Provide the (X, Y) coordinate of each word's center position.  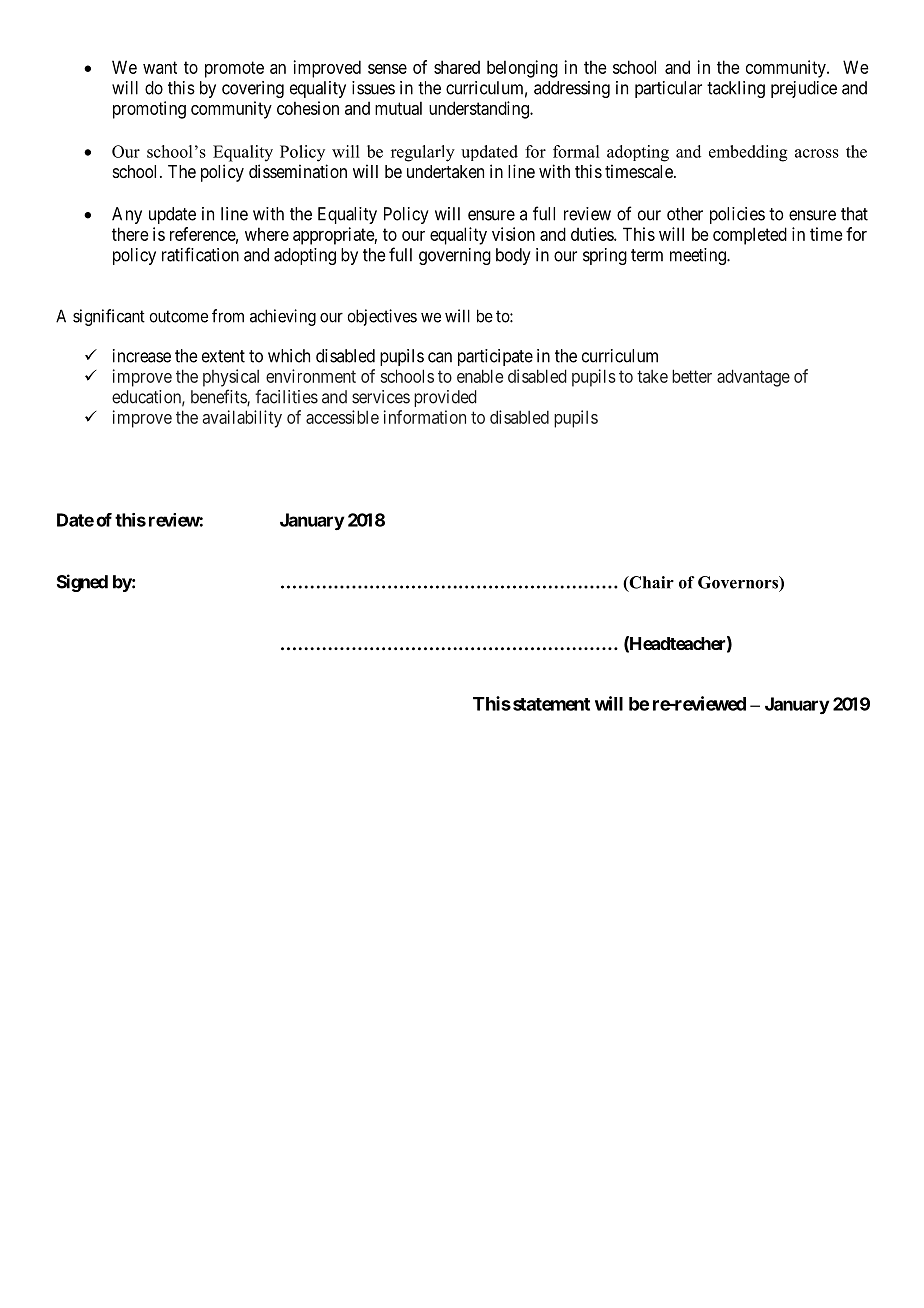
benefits (219, 397)
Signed (82, 583)
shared (457, 67)
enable (480, 376)
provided (445, 398)
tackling (736, 89)
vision (513, 234)
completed (750, 236)
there (130, 234)
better (692, 376)
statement (551, 704)
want (160, 67)
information (425, 417)
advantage (753, 378)
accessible (342, 417)
